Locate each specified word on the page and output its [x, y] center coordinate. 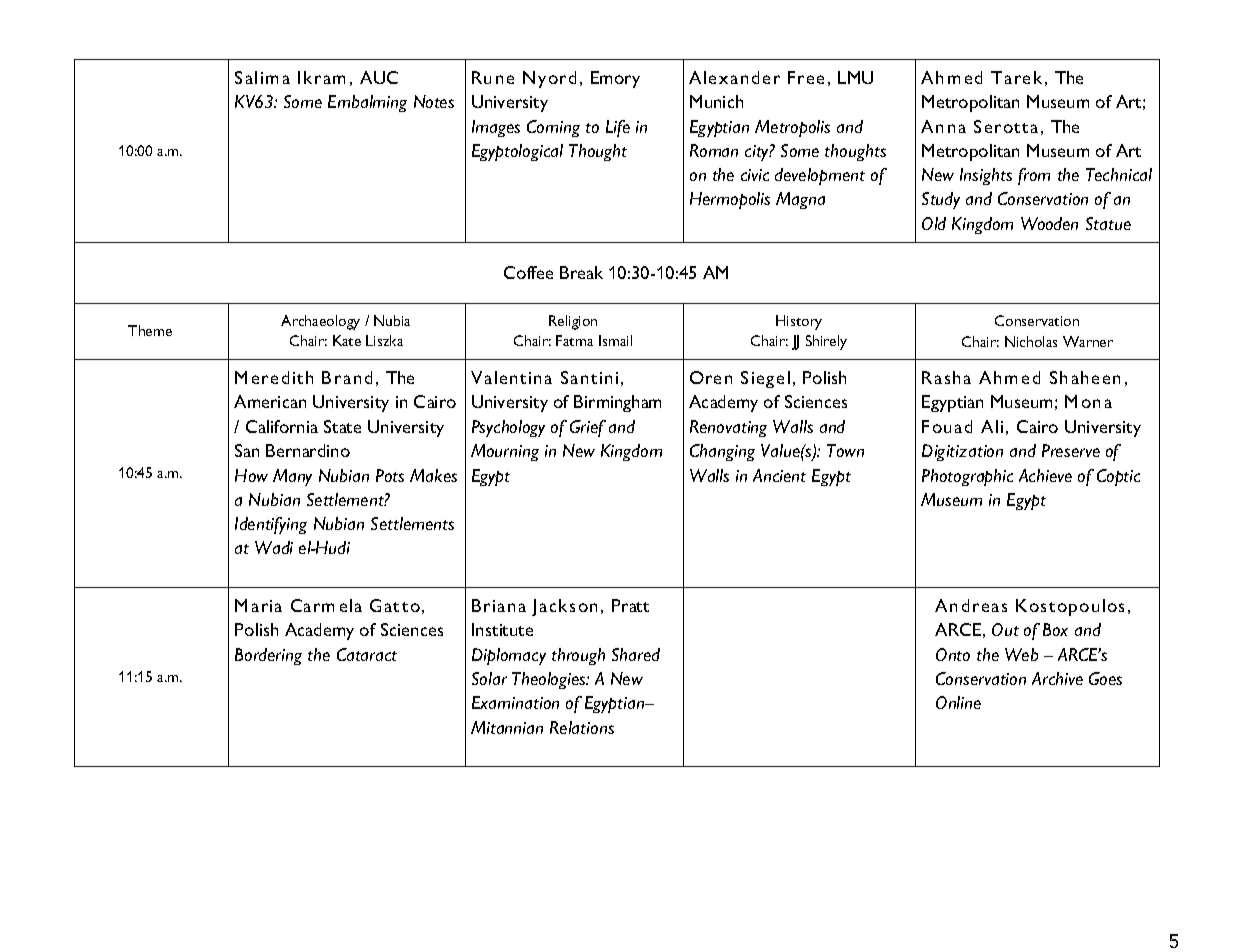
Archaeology [320, 322]
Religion [573, 322]
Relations [582, 727]
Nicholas [1031, 341]
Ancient [779, 475]
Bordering [268, 656]
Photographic [967, 477]
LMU [855, 77]
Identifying [271, 525]
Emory [615, 79]
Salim [256, 77]
